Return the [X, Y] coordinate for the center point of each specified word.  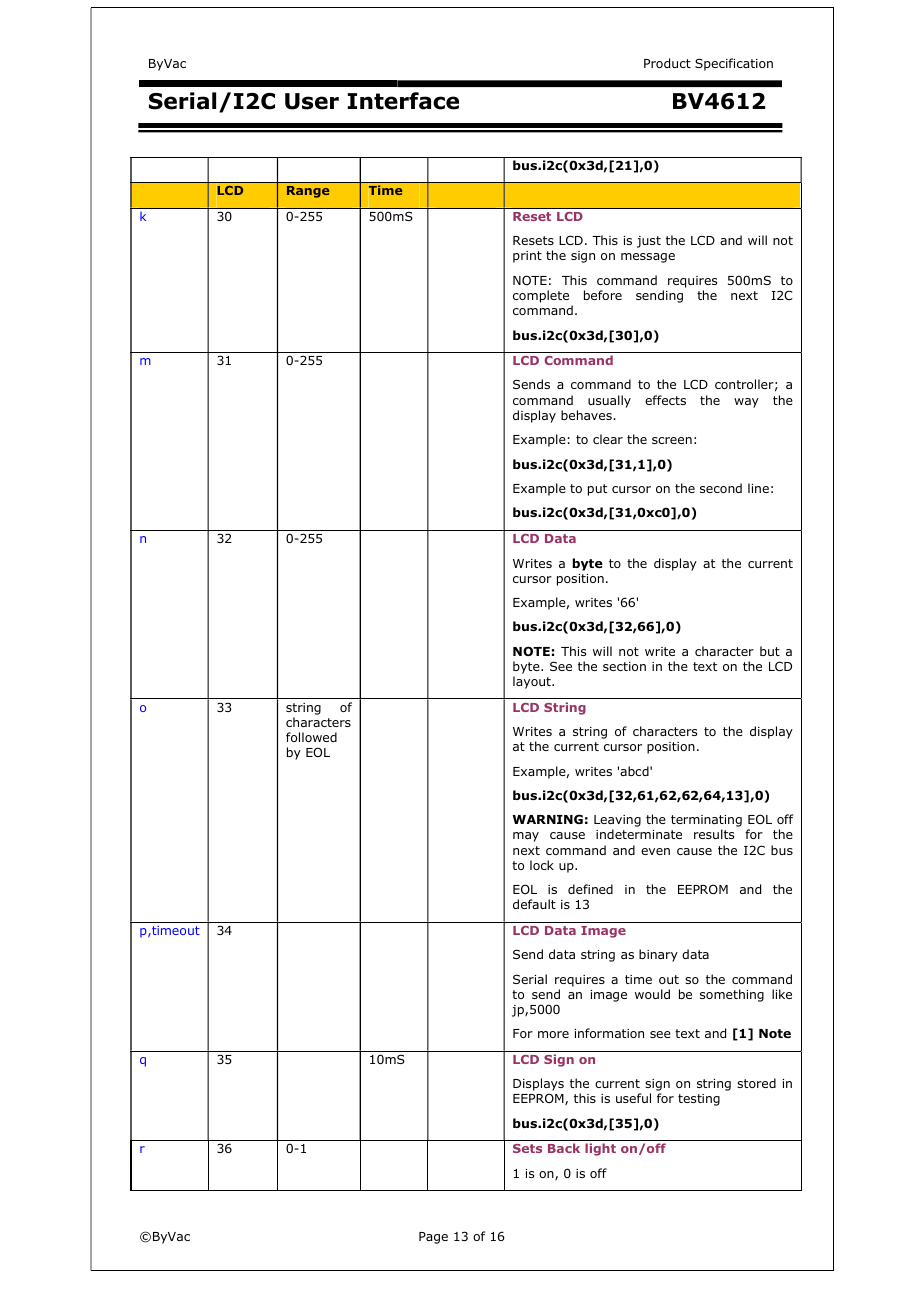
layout [533, 682]
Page [433, 1238]
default [534, 904]
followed [311, 737]
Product [667, 63]
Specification [734, 64]
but [770, 651]
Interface [403, 101]
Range [308, 192]
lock [542, 865]
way [746, 403]
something [732, 995]
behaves [587, 415]
